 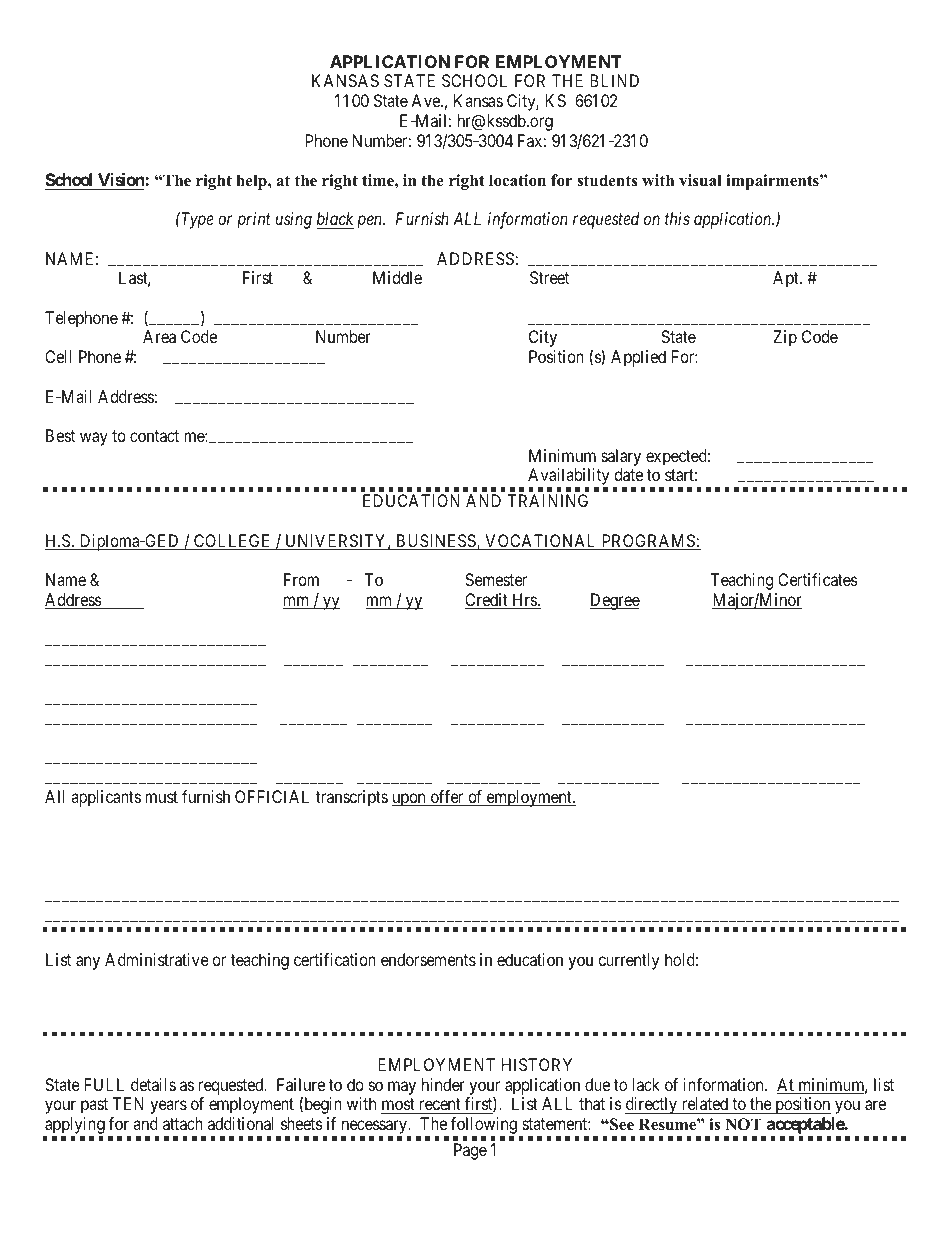 I want to click on years, so click(x=168, y=1107).
